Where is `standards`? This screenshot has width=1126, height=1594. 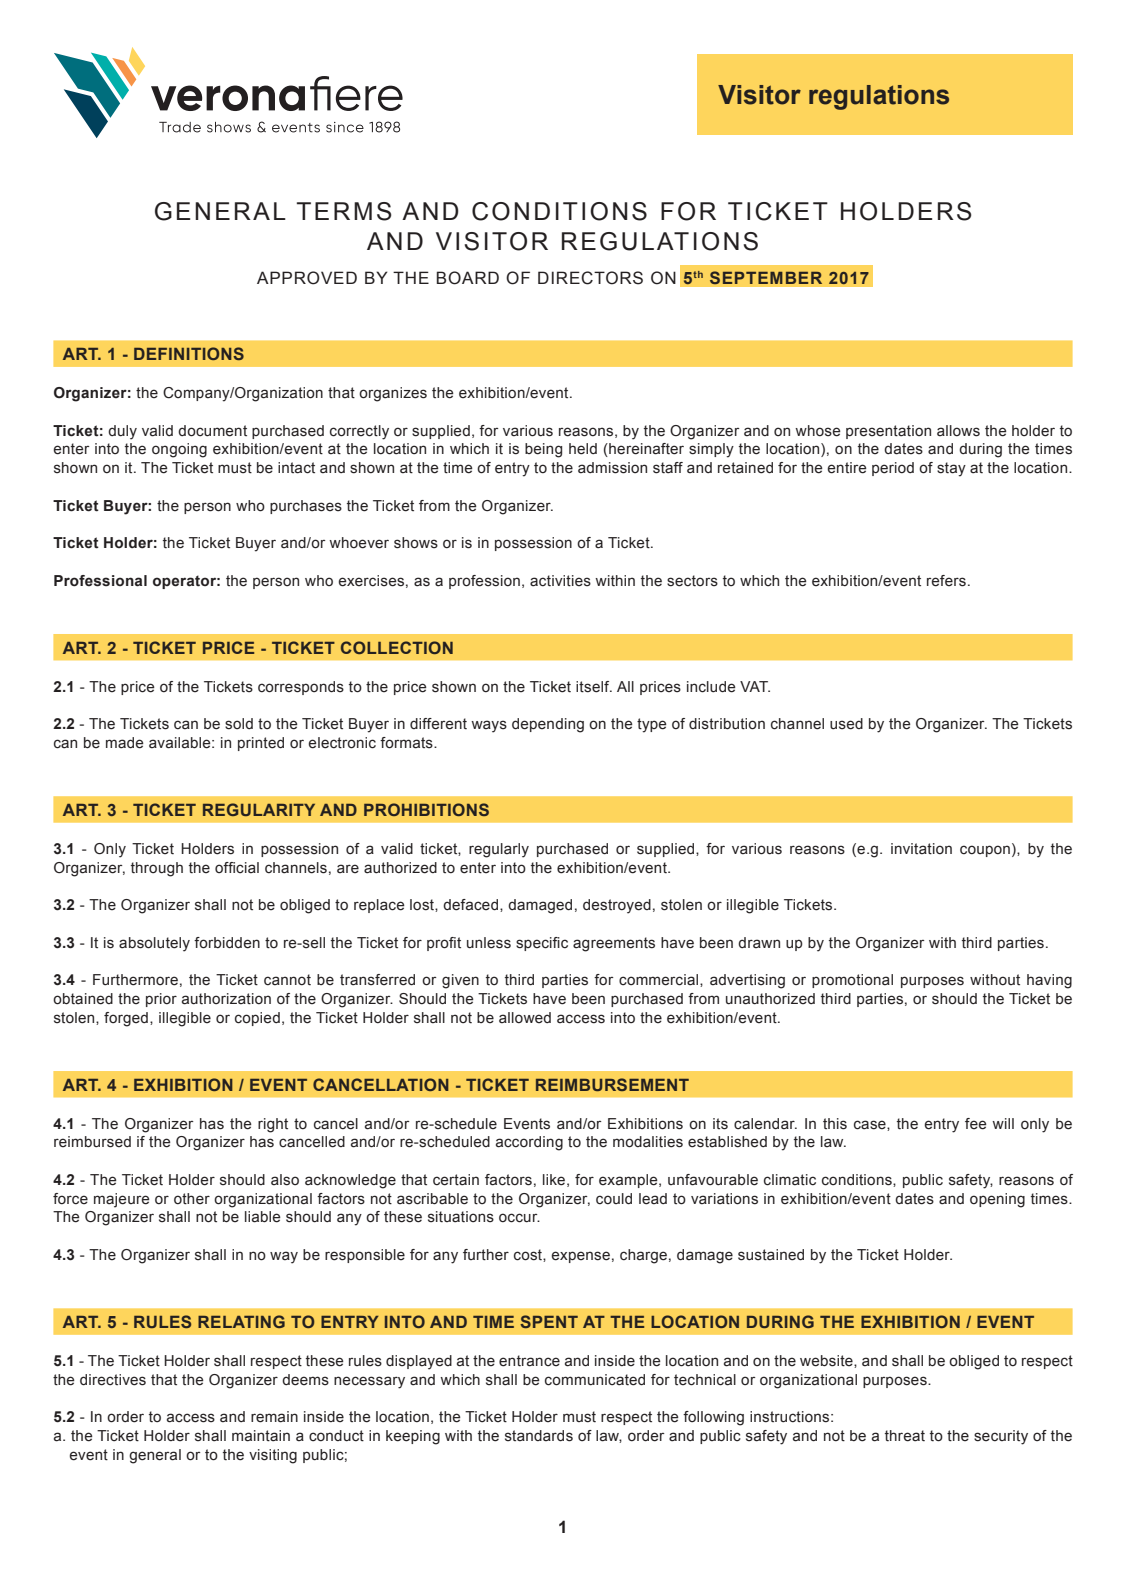
standards is located at coordinates (539, 1436).
